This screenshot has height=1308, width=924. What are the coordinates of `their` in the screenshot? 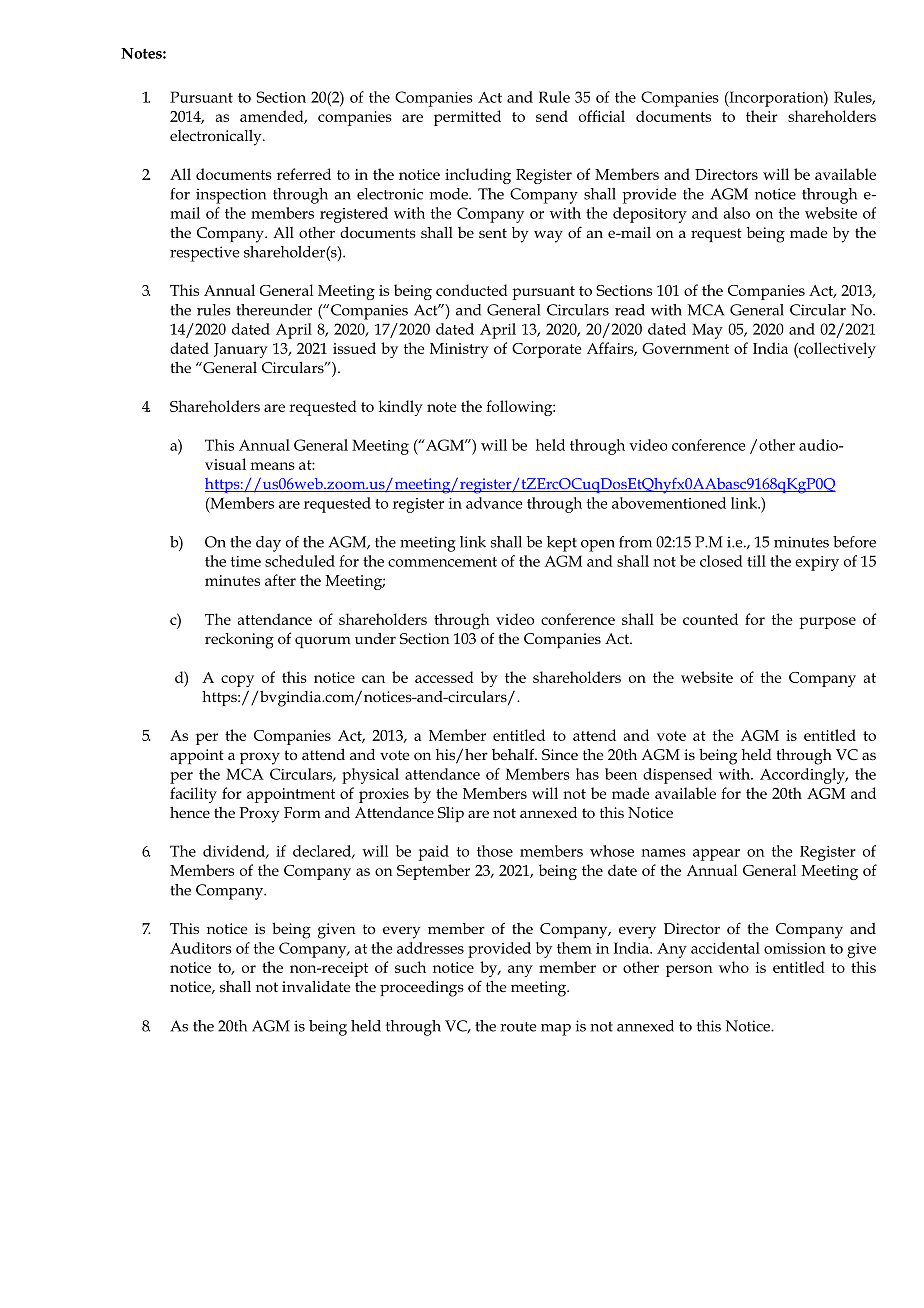 It's located at (762, 116).
